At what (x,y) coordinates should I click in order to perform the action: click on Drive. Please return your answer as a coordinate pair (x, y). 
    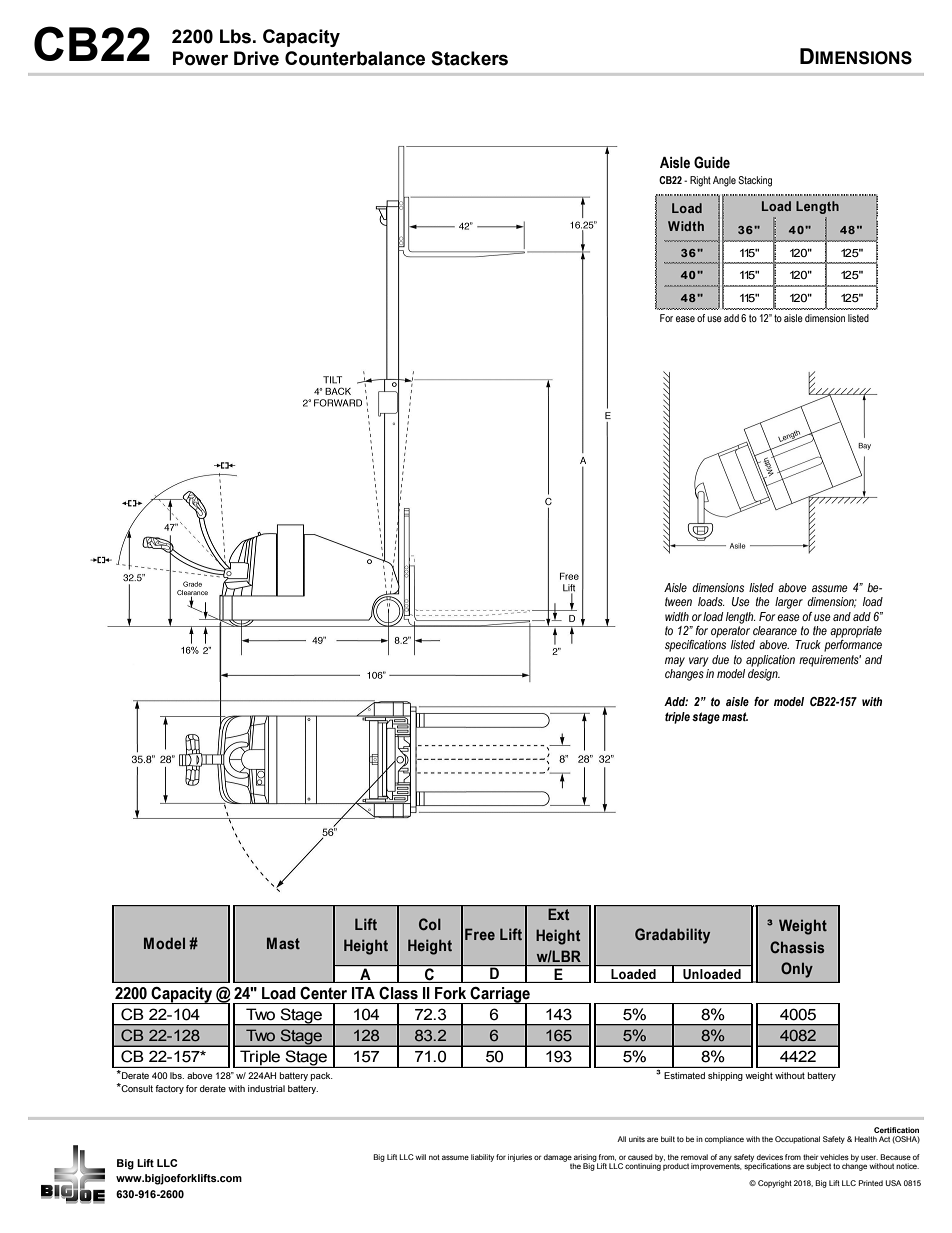
    Looking at the image, I should click on (256, 58).
